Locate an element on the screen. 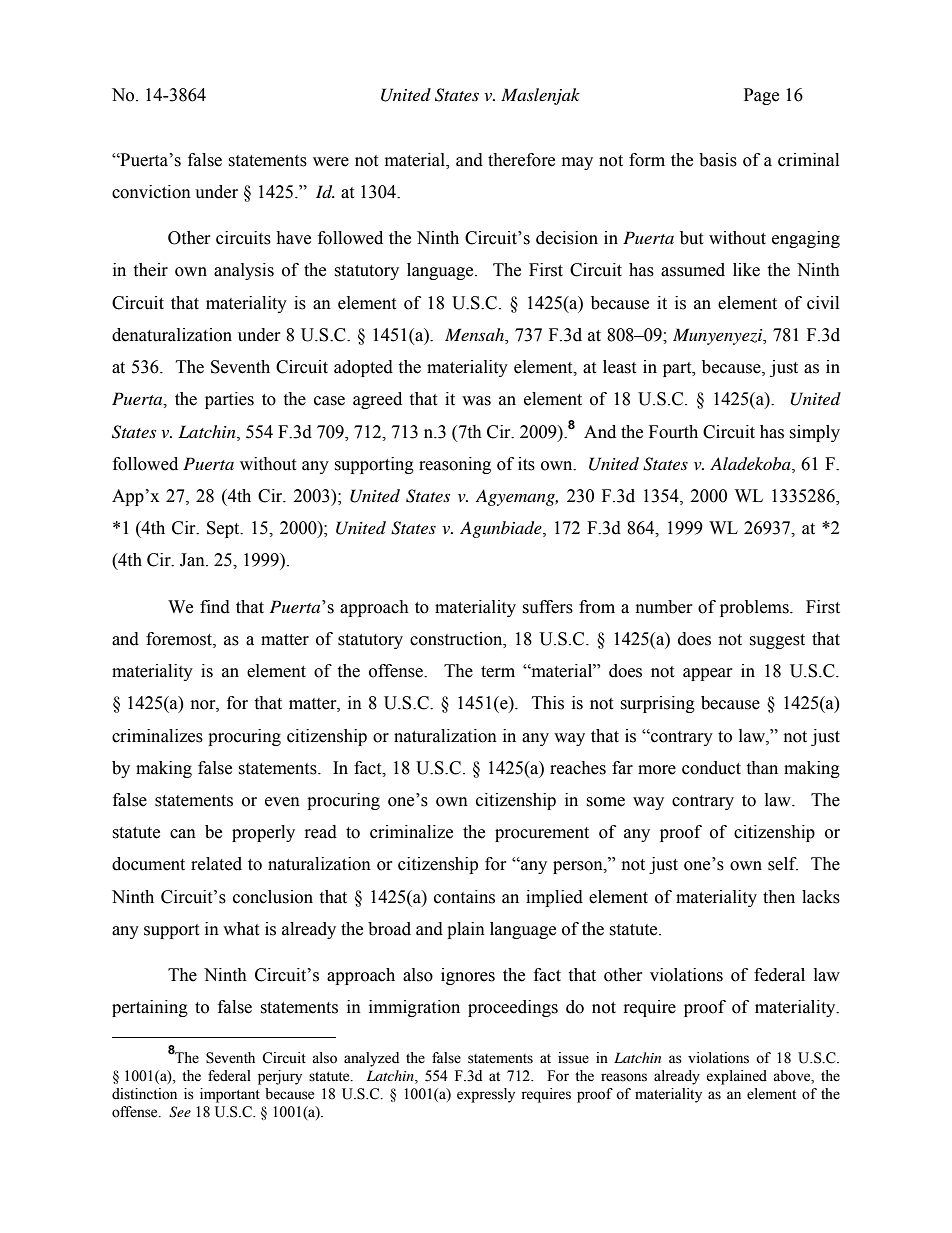 The image size is (952, 1233). find is located at coordinates (215, 607).
